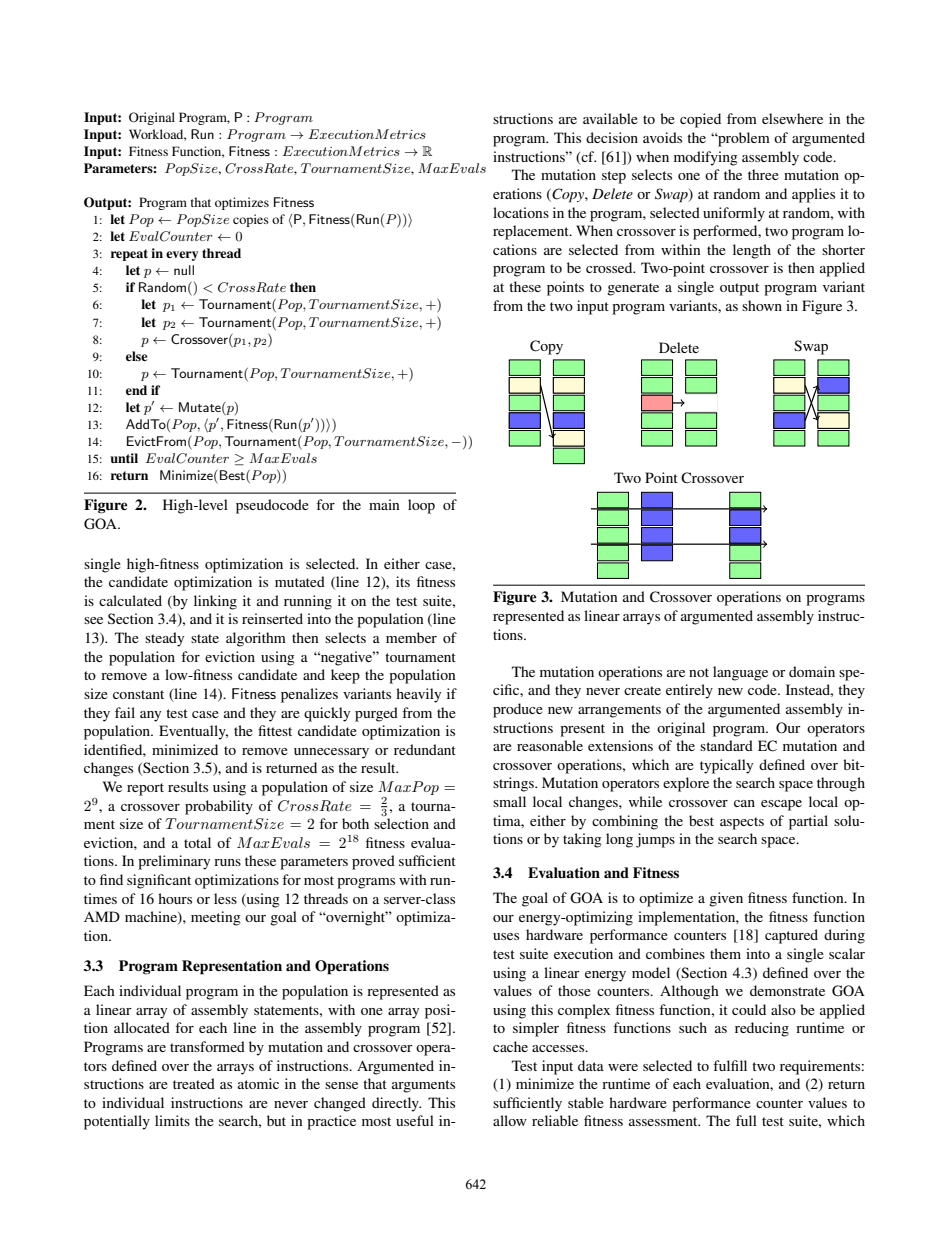  I want to click on member, so click(411, 637).
